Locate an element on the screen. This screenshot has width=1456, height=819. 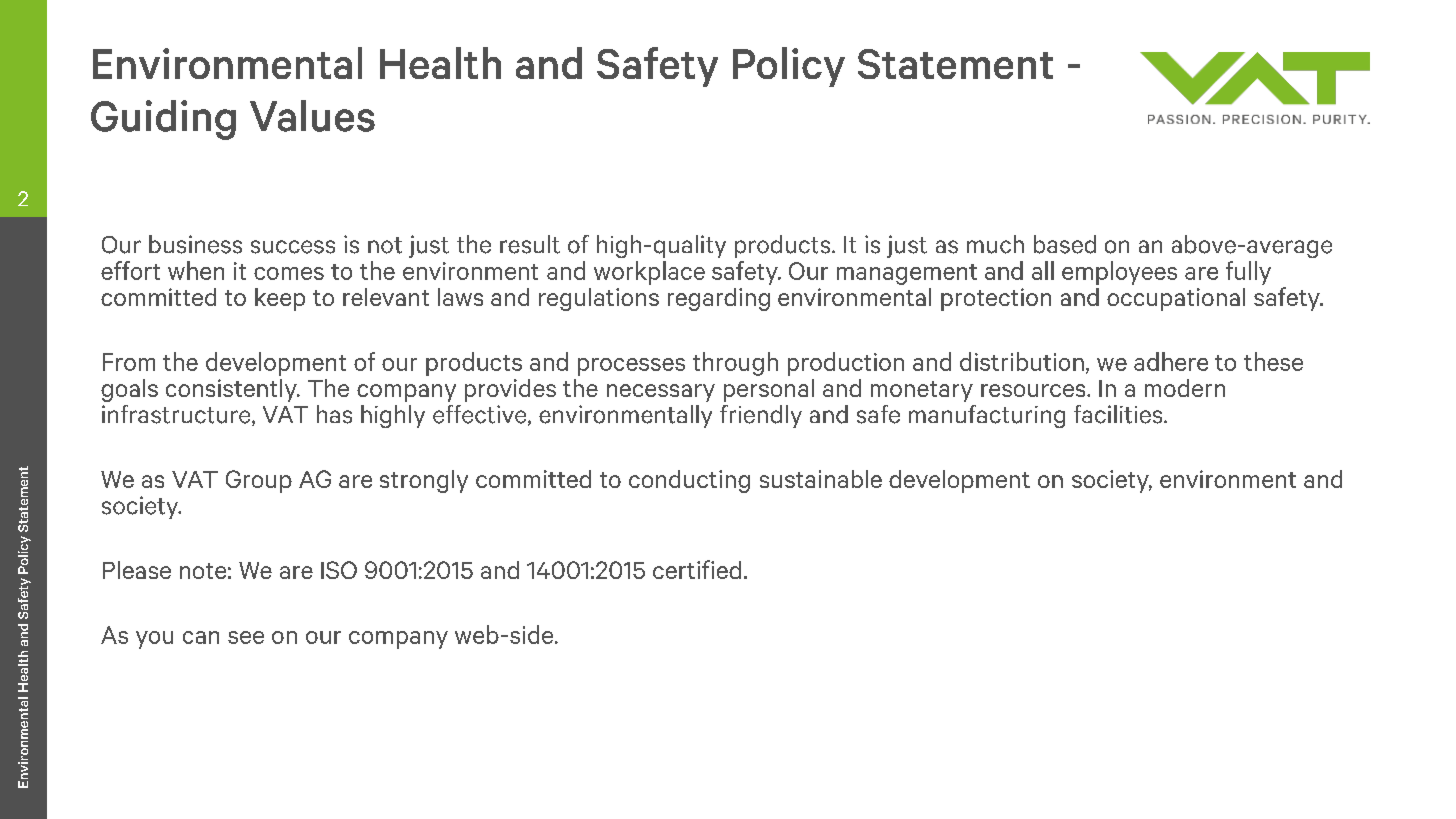
sustainable is located at coordinates (821, 479).
